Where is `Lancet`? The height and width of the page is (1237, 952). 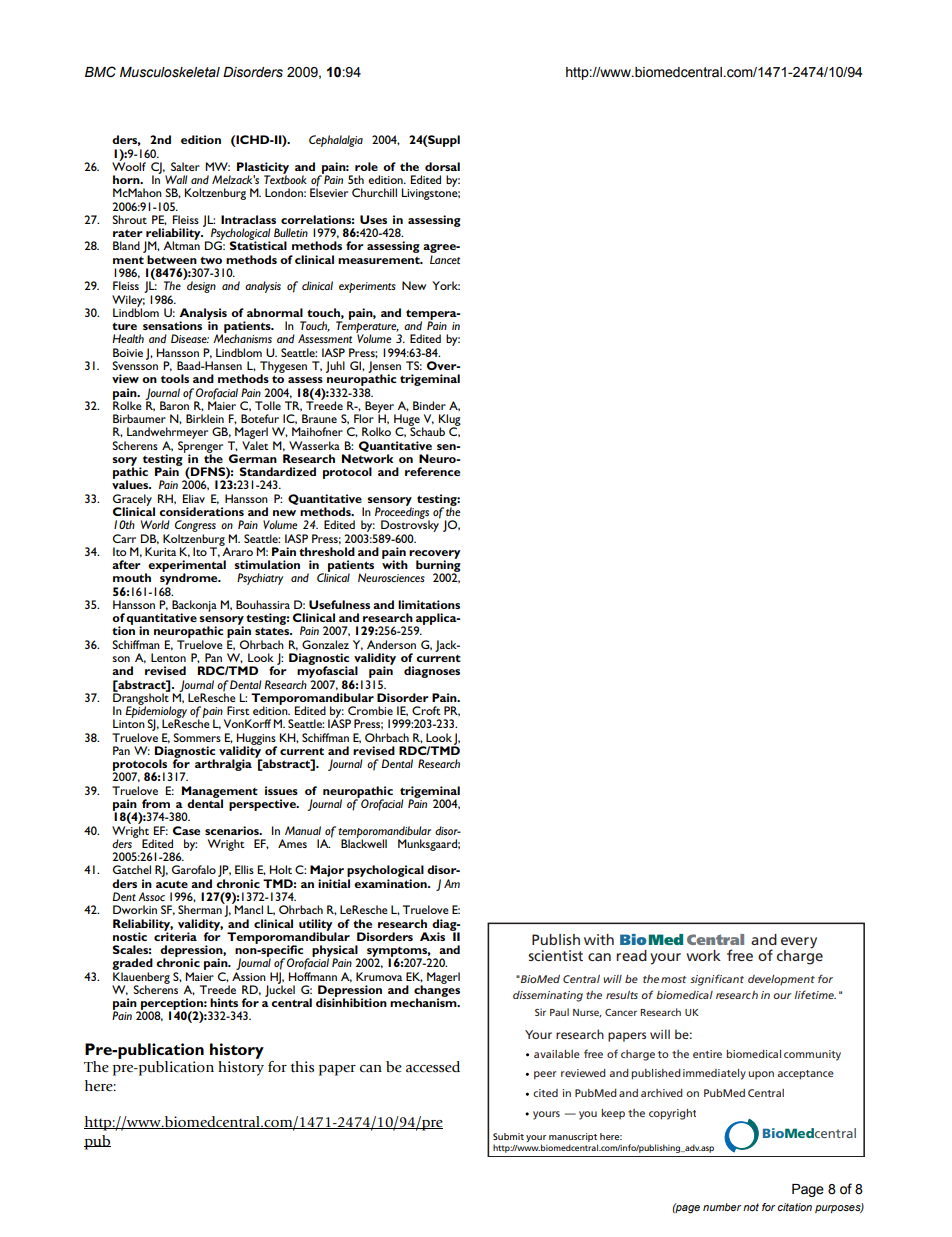 Lancet is located at coordinates (445, 259).
